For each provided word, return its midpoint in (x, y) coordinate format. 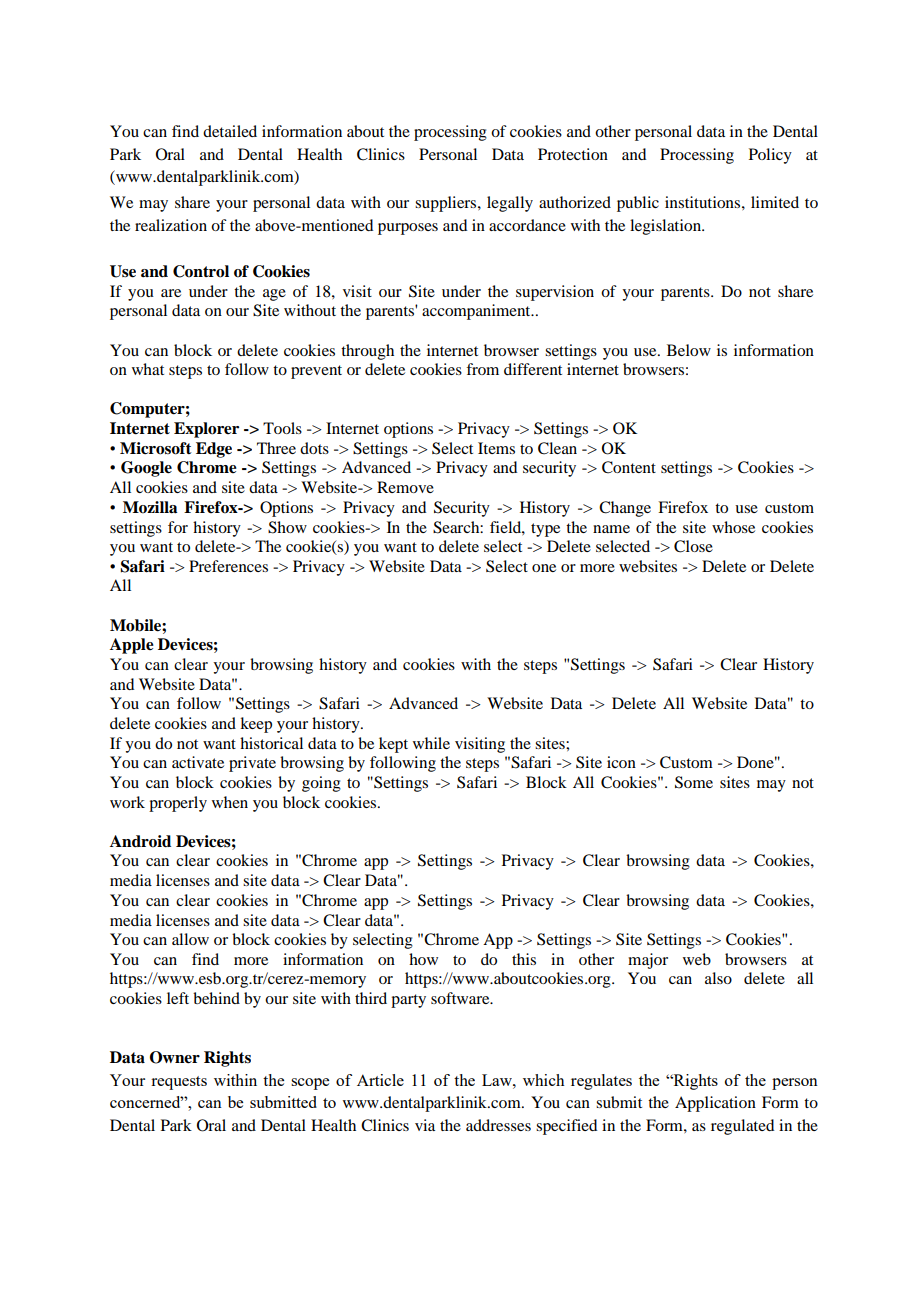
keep (256, 725)
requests (179, 1083)
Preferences (228, 566)
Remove (405, 487)
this (524, 959)
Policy (770, 156)
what (148, 369)
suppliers (447, 204)
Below (689, 350)
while (431, 743)
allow (190, 939)
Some (694, 782)
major (648, 961)
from (482, 369)
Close (693, 546)
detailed (230, 131)
